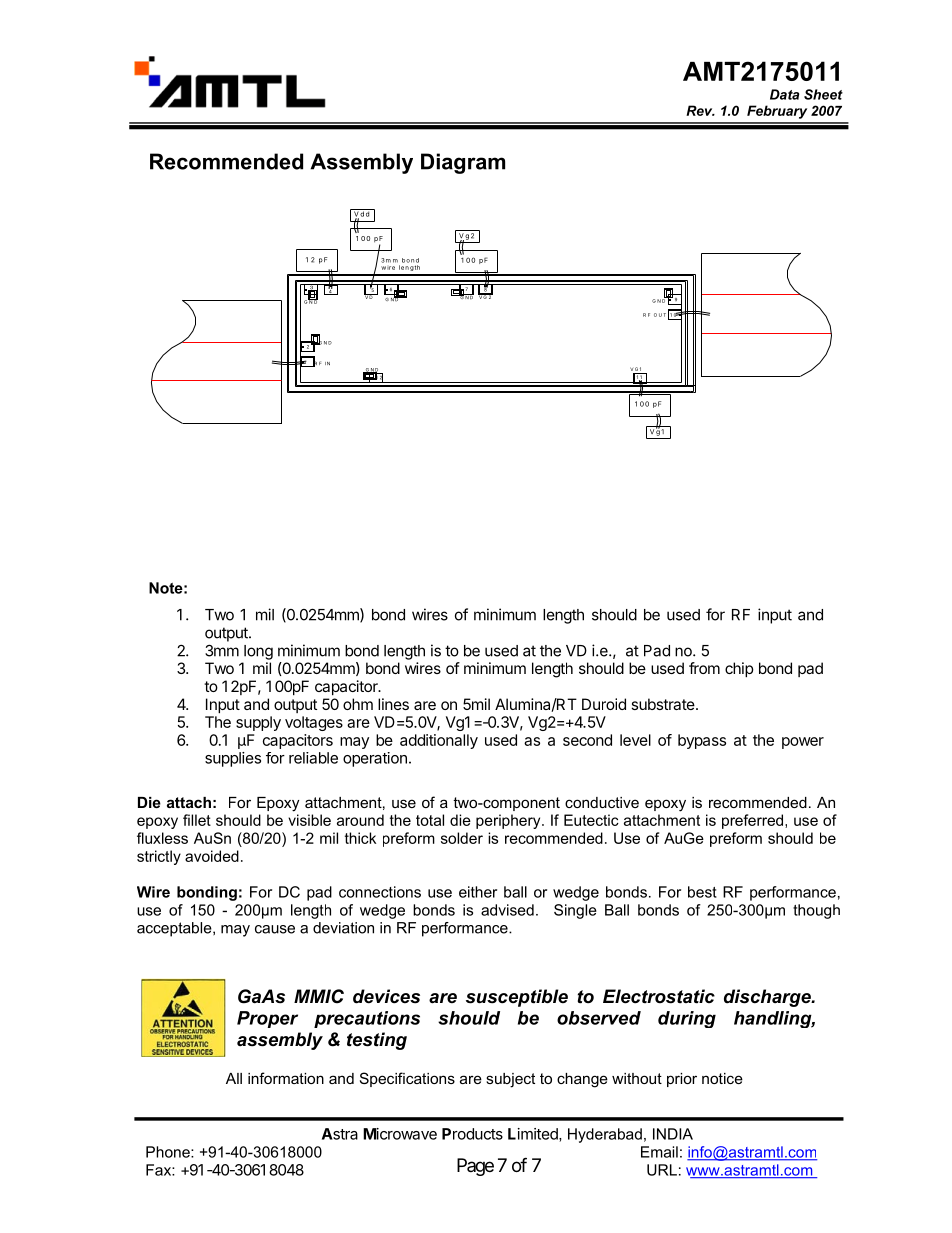  Describe the element at coordinates (361, 214) in the page. I see `Vdd` at that location.
